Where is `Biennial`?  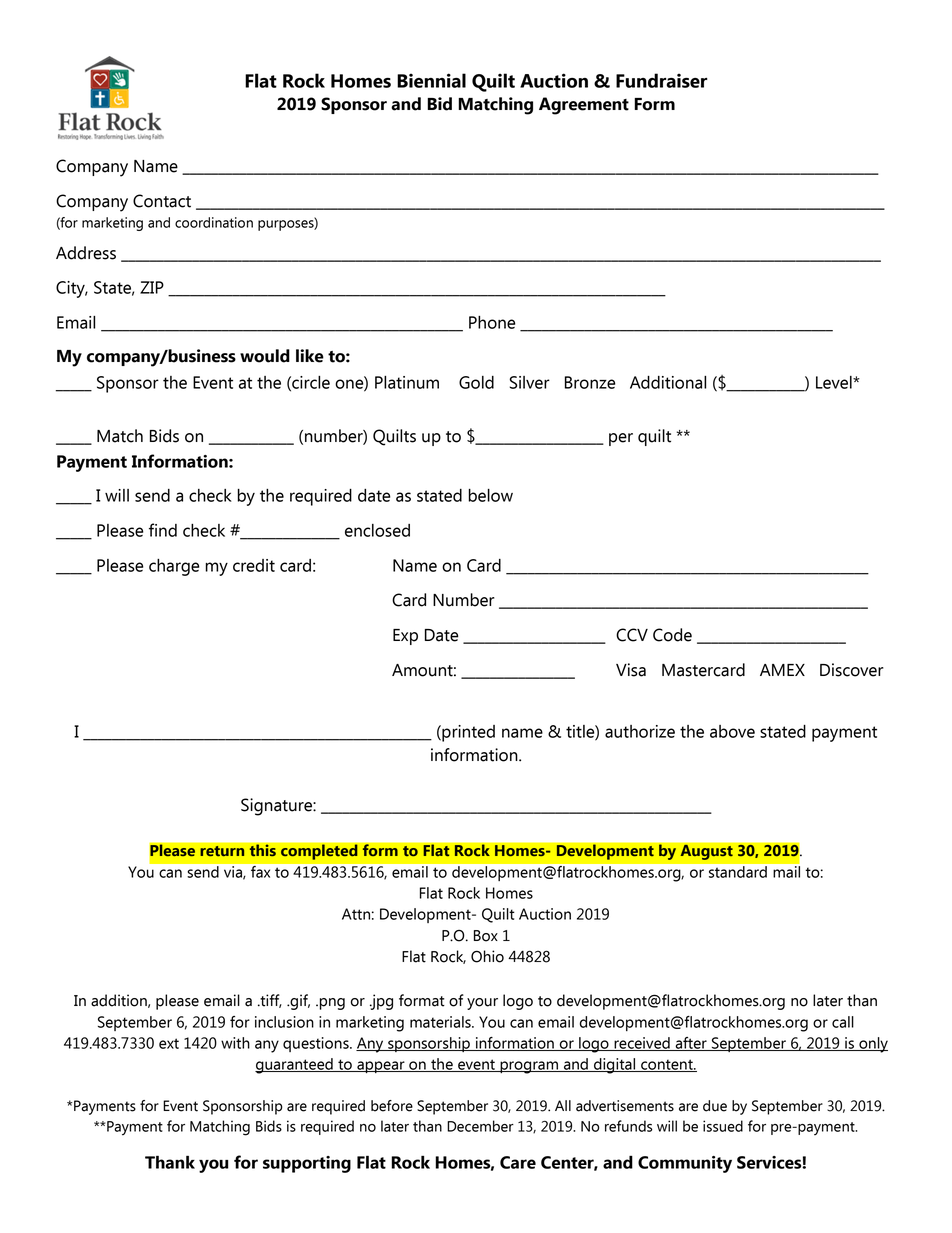 Biennial is located at coordinates (431, 80).
